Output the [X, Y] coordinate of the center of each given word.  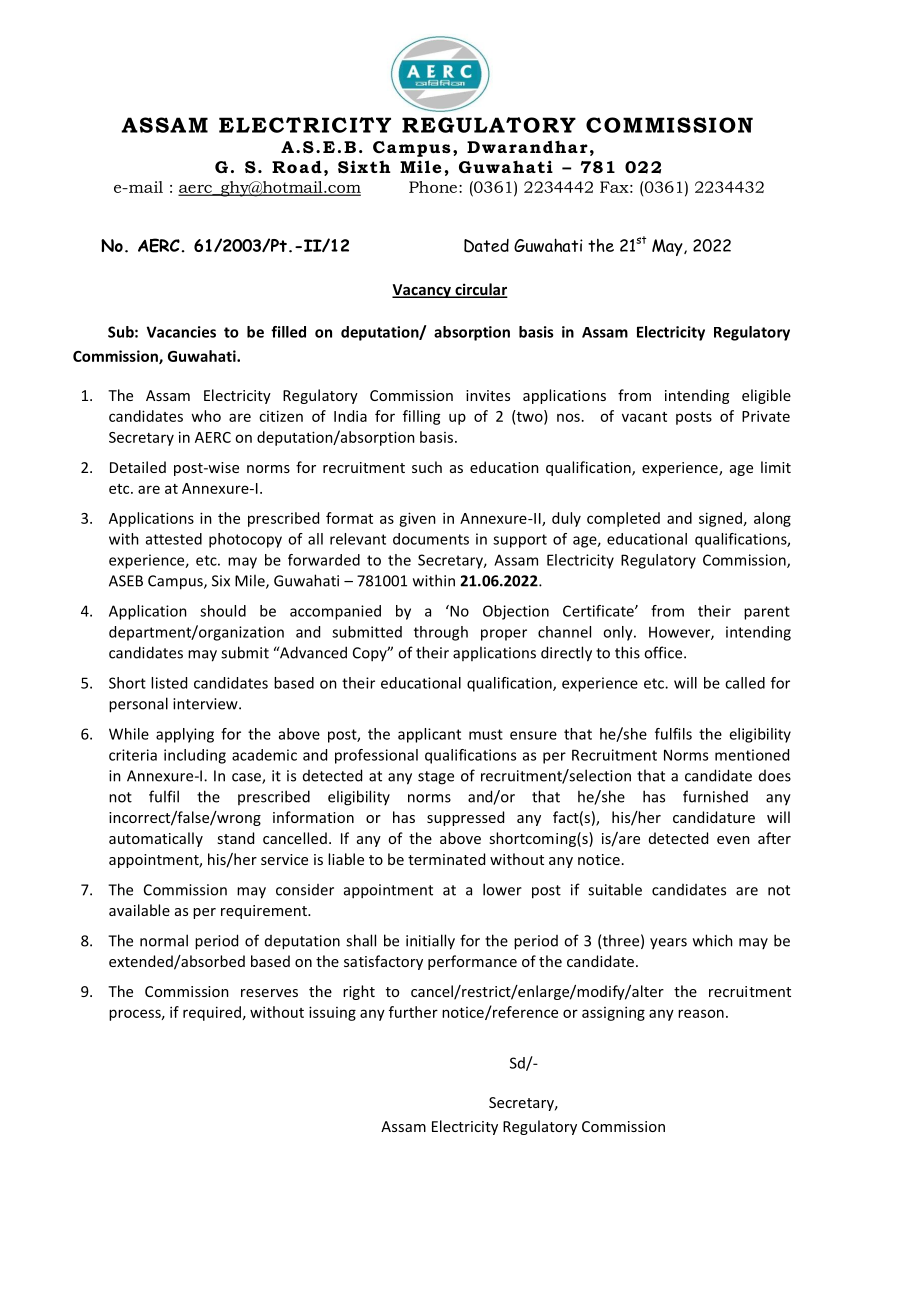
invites [488, 395]
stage [436, 778]
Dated [486, 246]
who [206, 416]
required [212, 1013]
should [223, 611]
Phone [434, 187]
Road [297, 166]
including [195, 756]
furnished [715, 796]
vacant [644, 417]
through [441, 633]
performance [472, 962]
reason [701, 1013]
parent [767, 613]
